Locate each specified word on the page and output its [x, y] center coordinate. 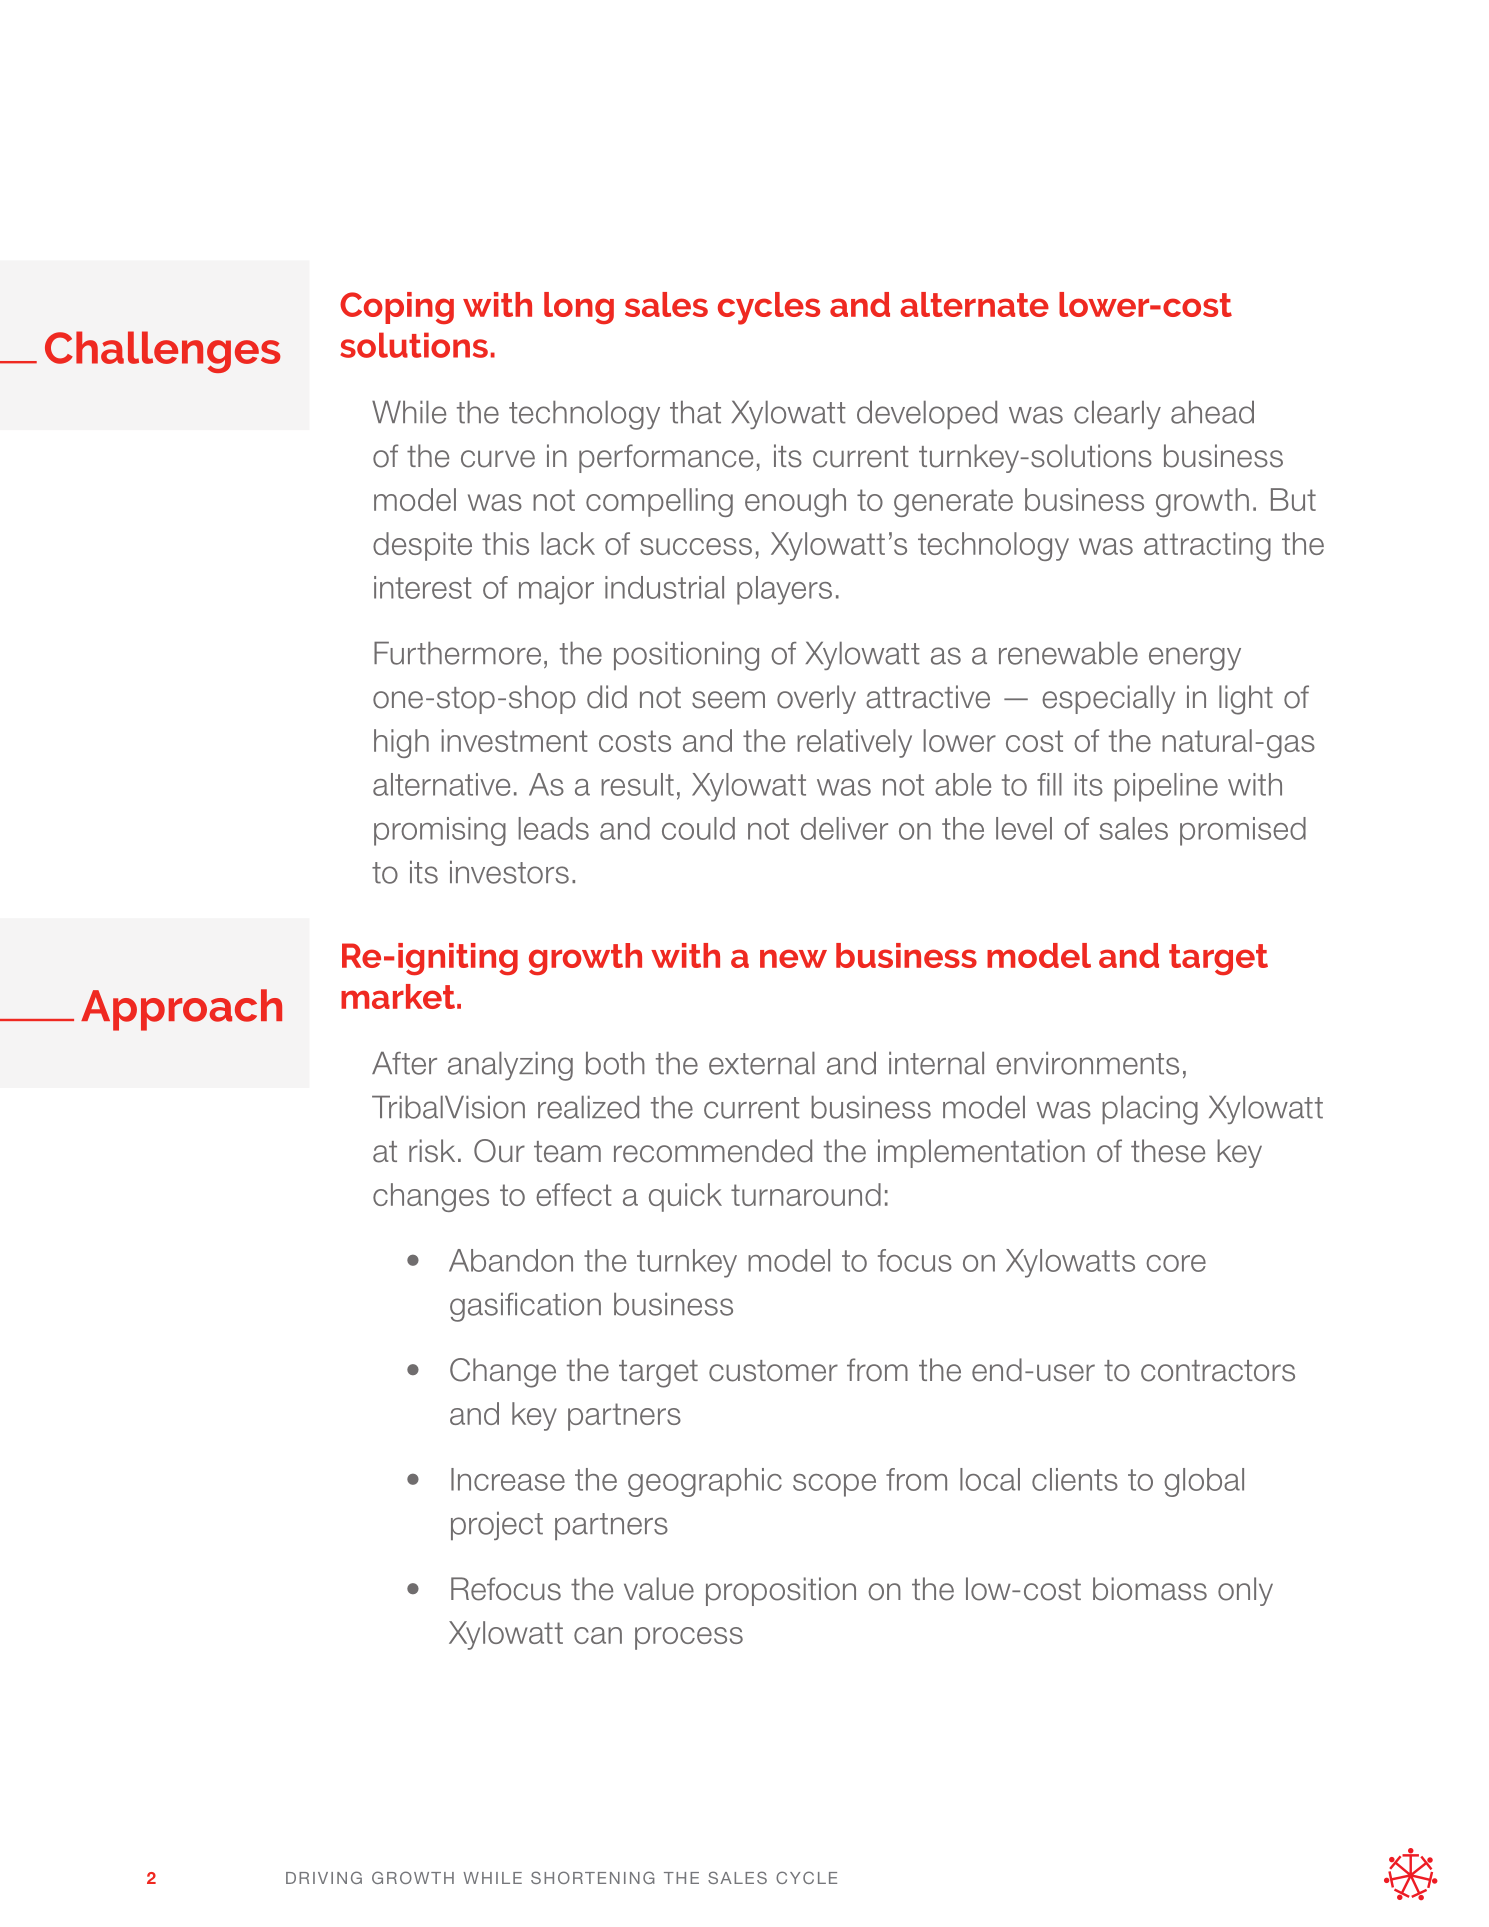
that [695, 412]
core [1176, 1263]
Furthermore [457, 653]
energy [1195, 659]
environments [1087, 1063]
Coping [397, 308]
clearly [1117, 415]
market [398, 996]
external [762, 1063]
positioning [686, 656]
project [497, 1526]
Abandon [511, 1260]
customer [773, 1371]
